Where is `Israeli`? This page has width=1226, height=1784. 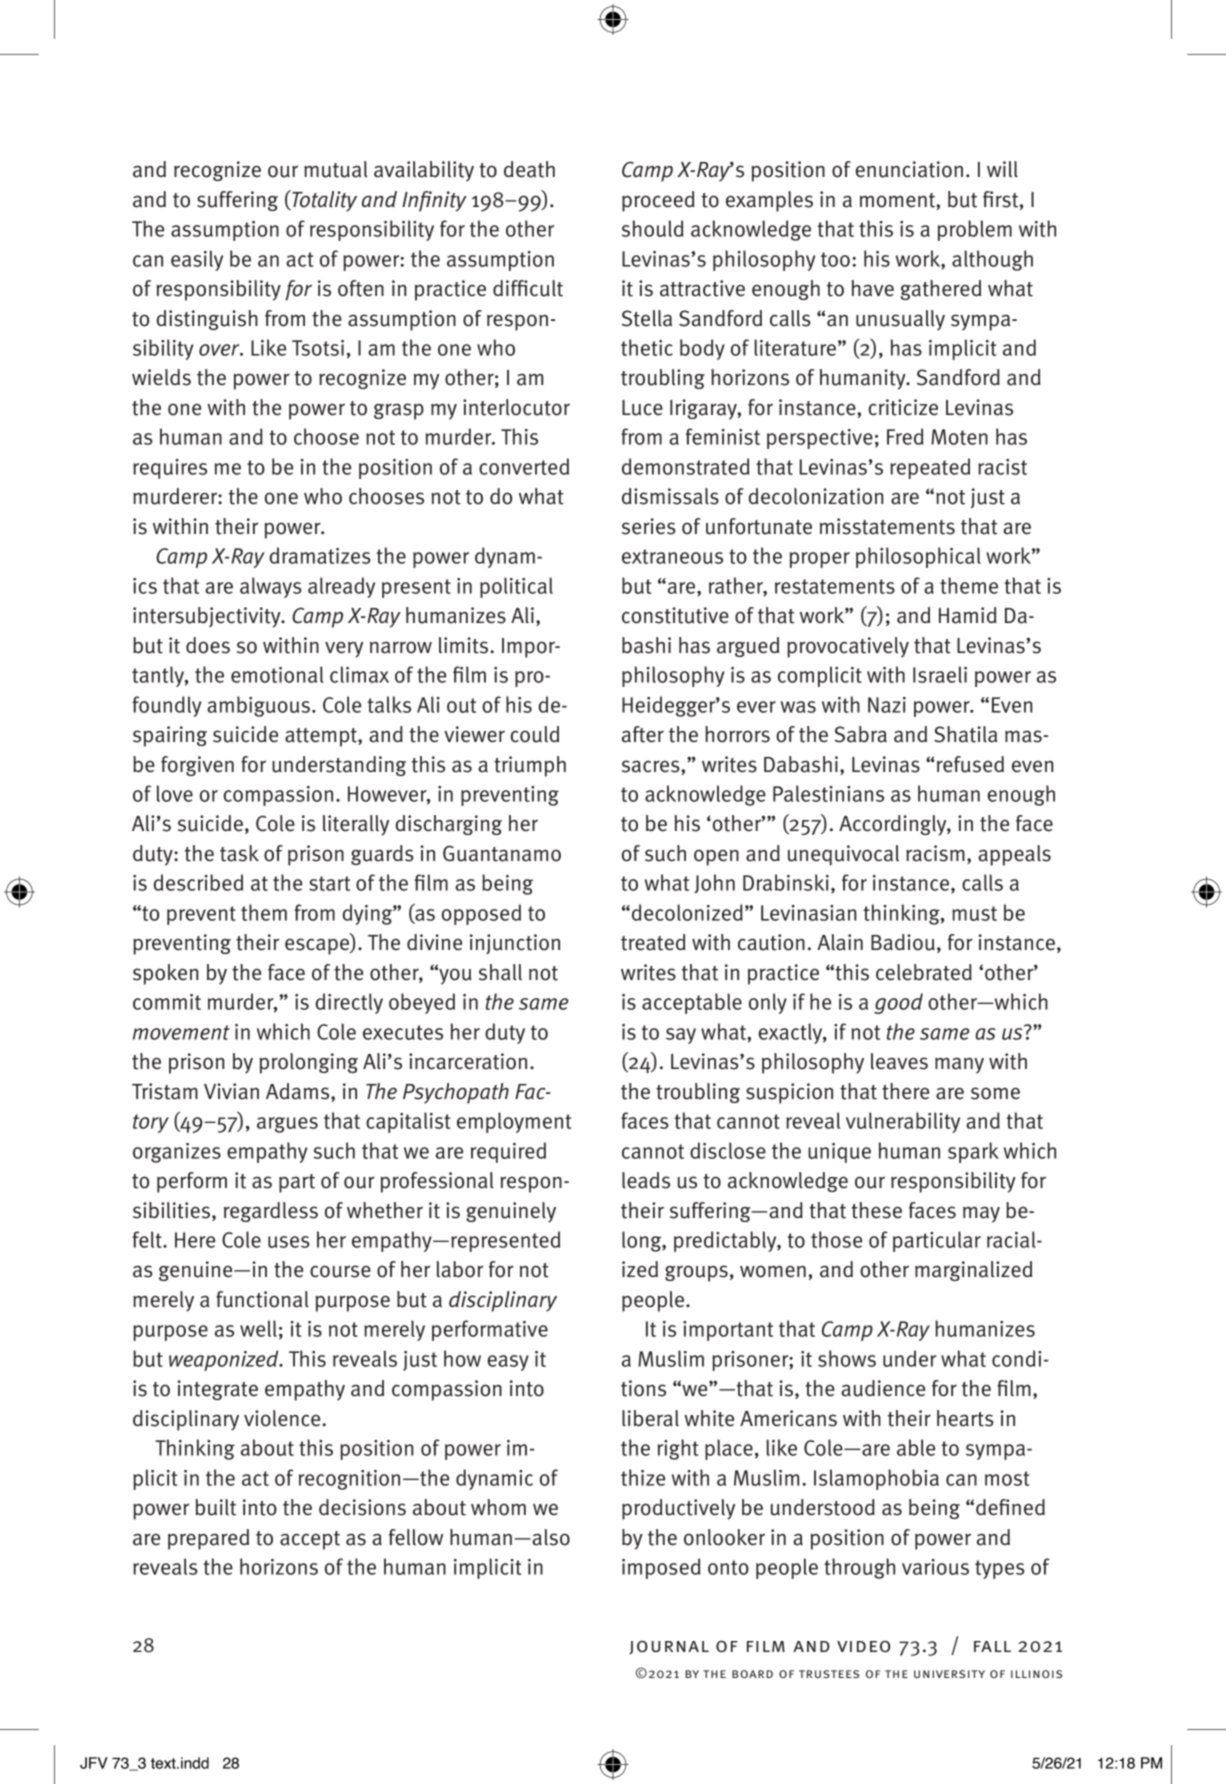 Israeli is located at coordinates (940, 674).
